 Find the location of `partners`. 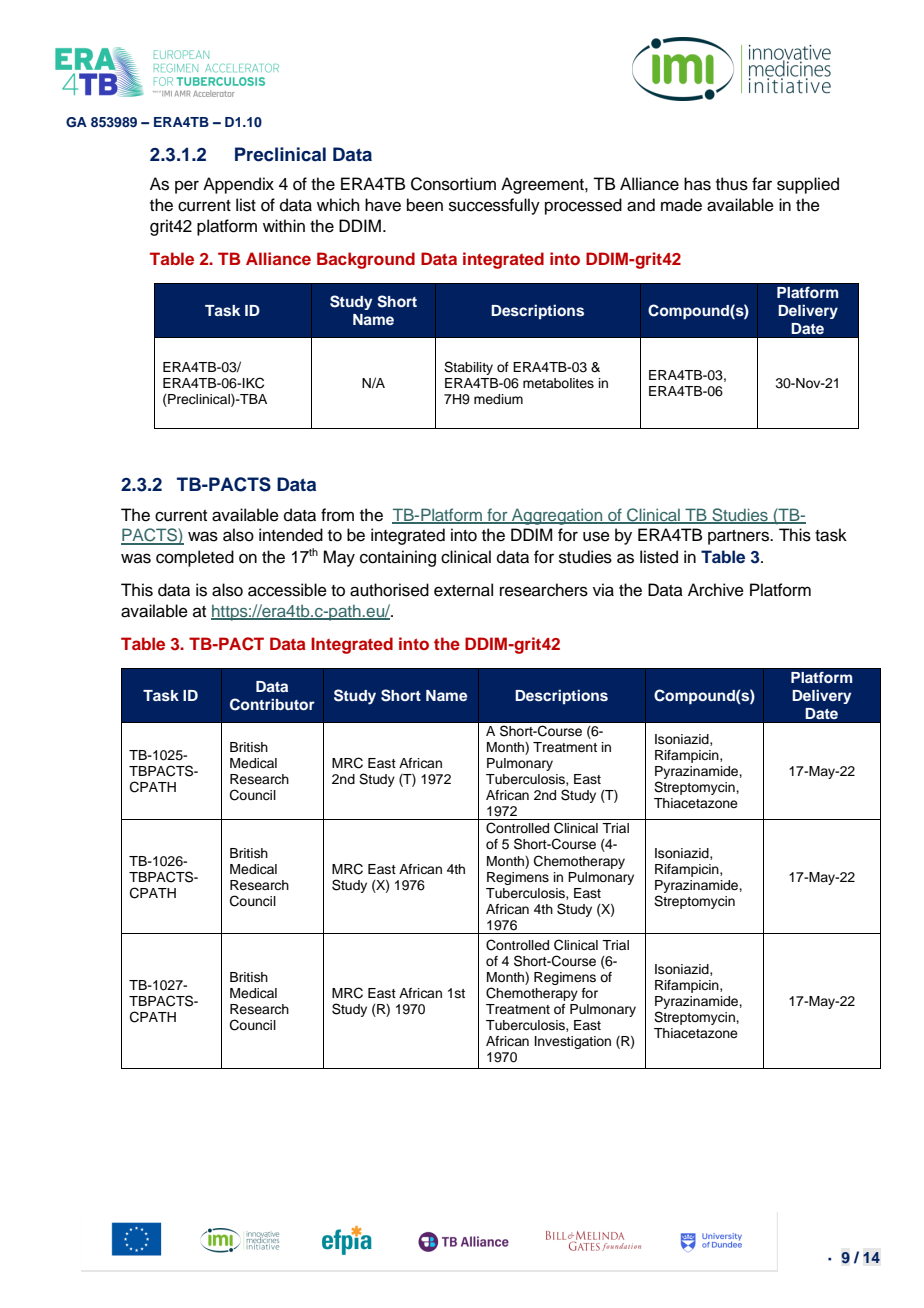

partners is located at coordinates (739, 537).
